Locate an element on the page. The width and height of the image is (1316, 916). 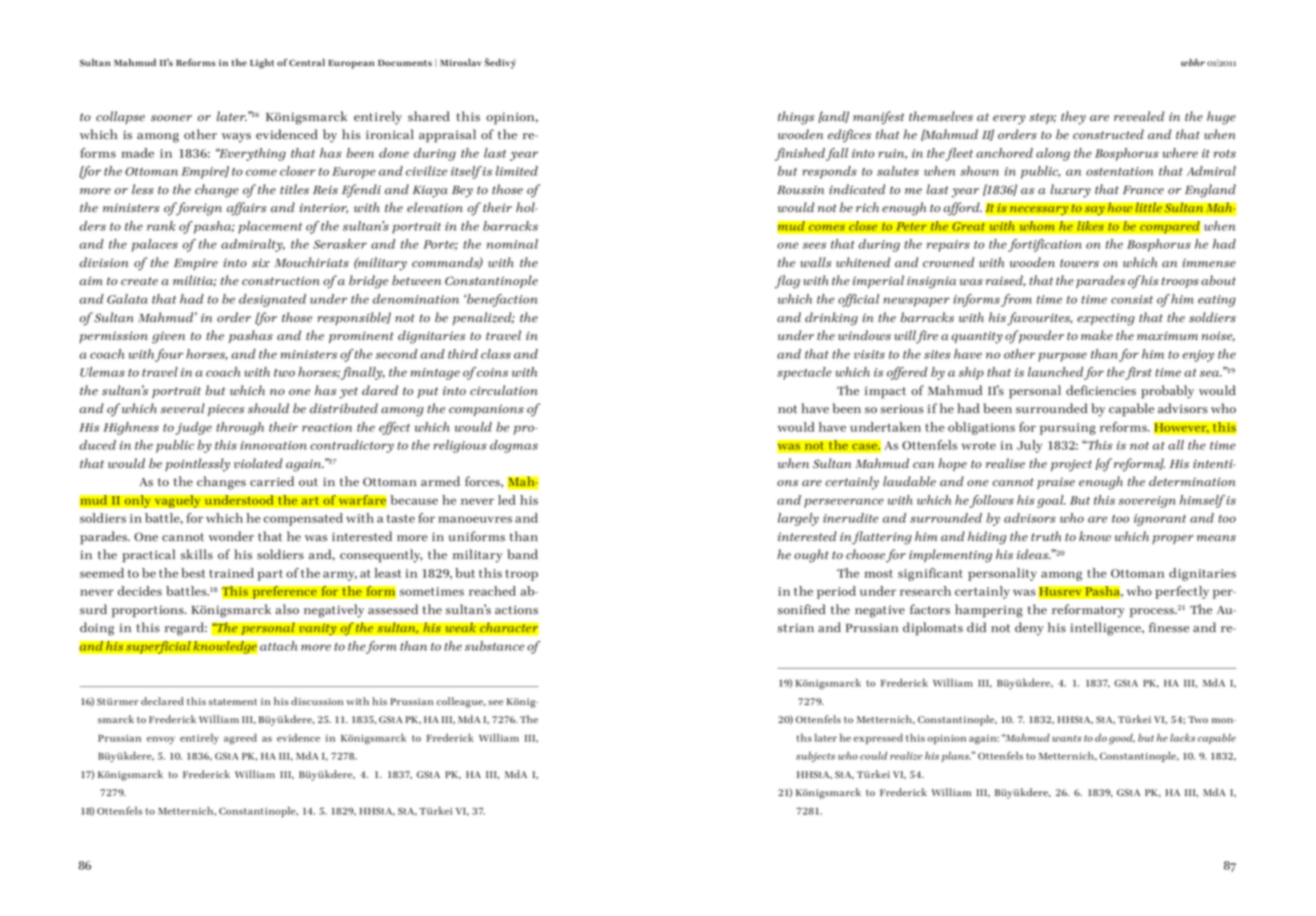
Light is located at coordinates (262, 64).
